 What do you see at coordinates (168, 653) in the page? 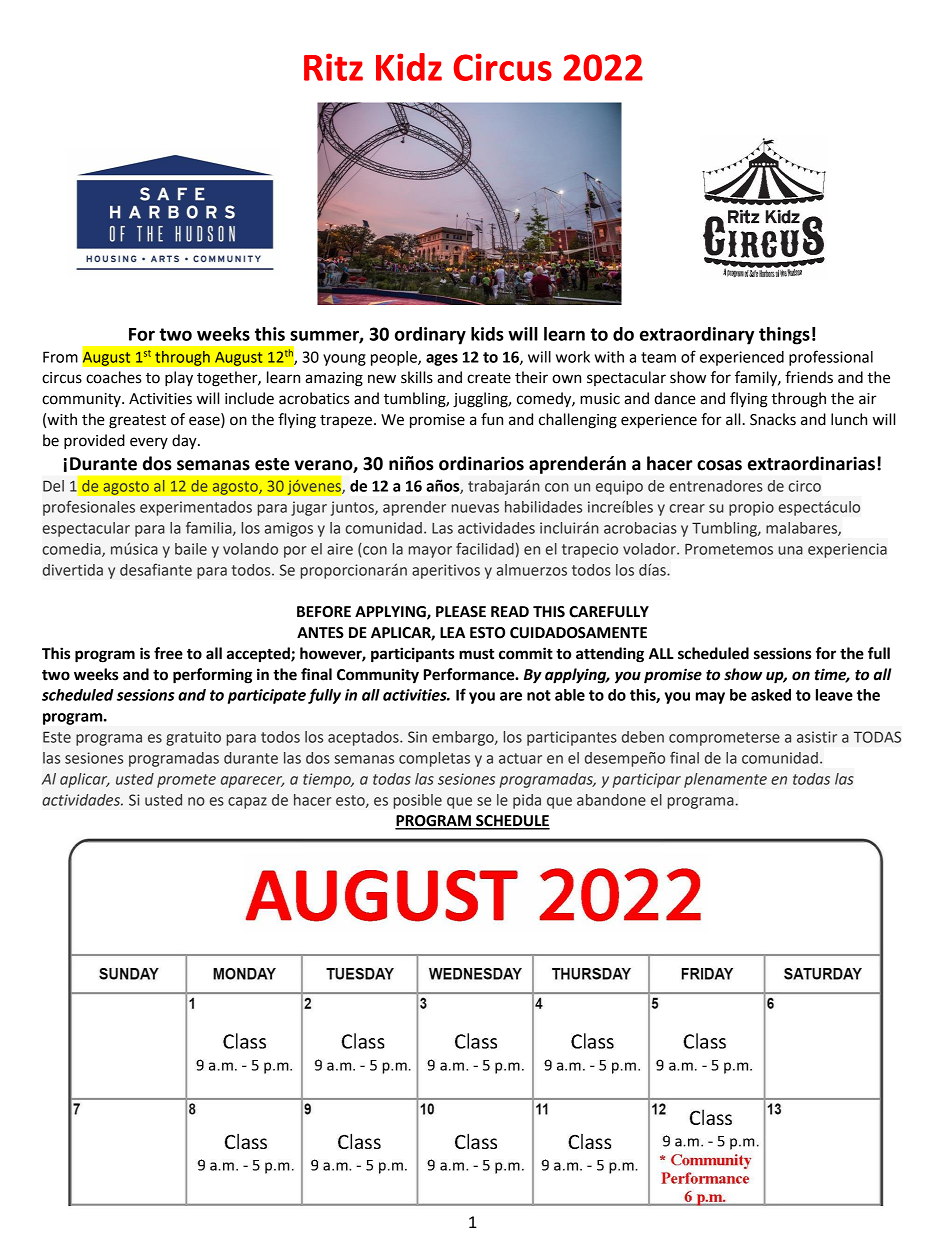
I see `free` at bounding box center [168, 653].
